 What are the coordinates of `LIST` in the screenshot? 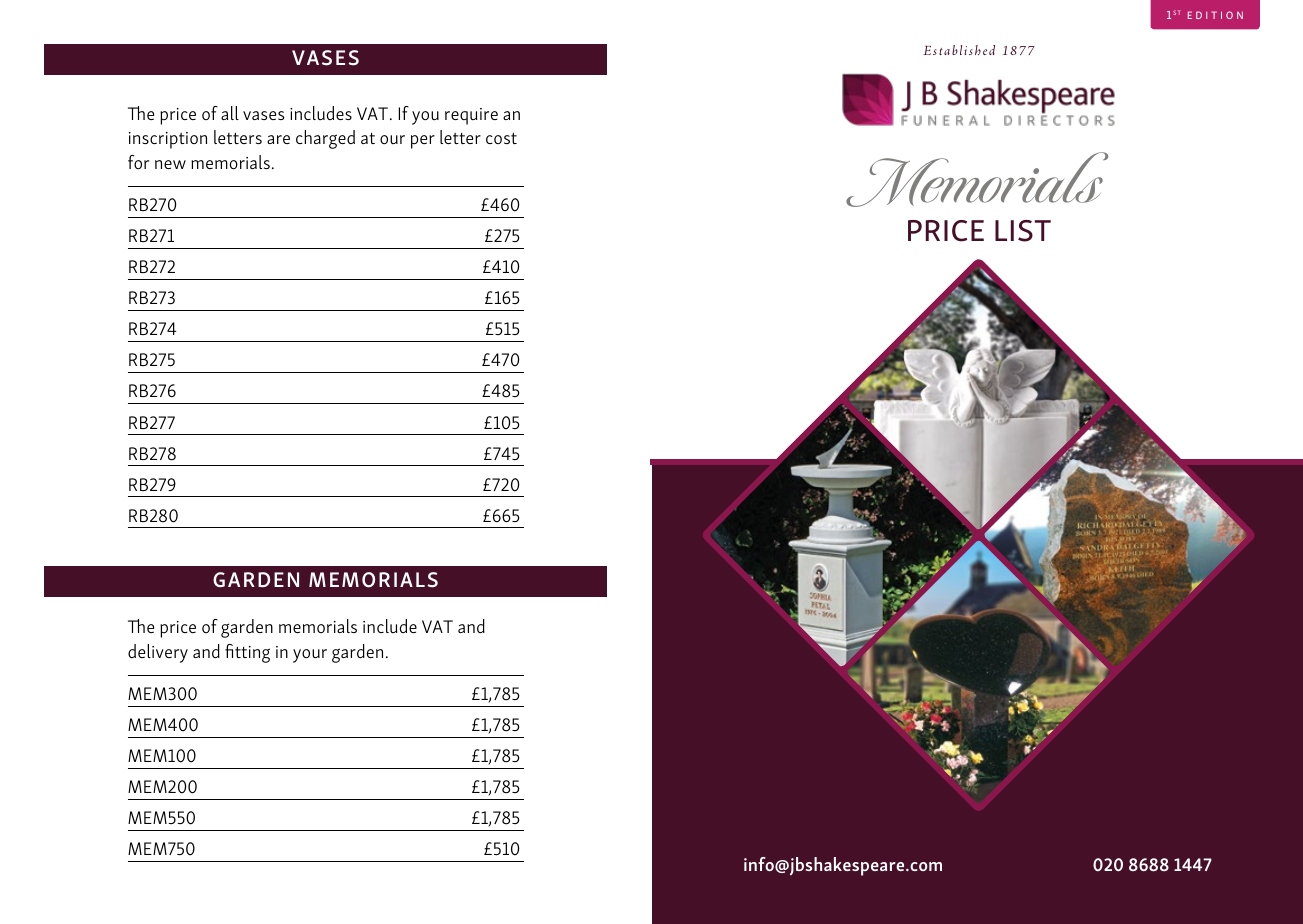 It's located at (1023, 231).
